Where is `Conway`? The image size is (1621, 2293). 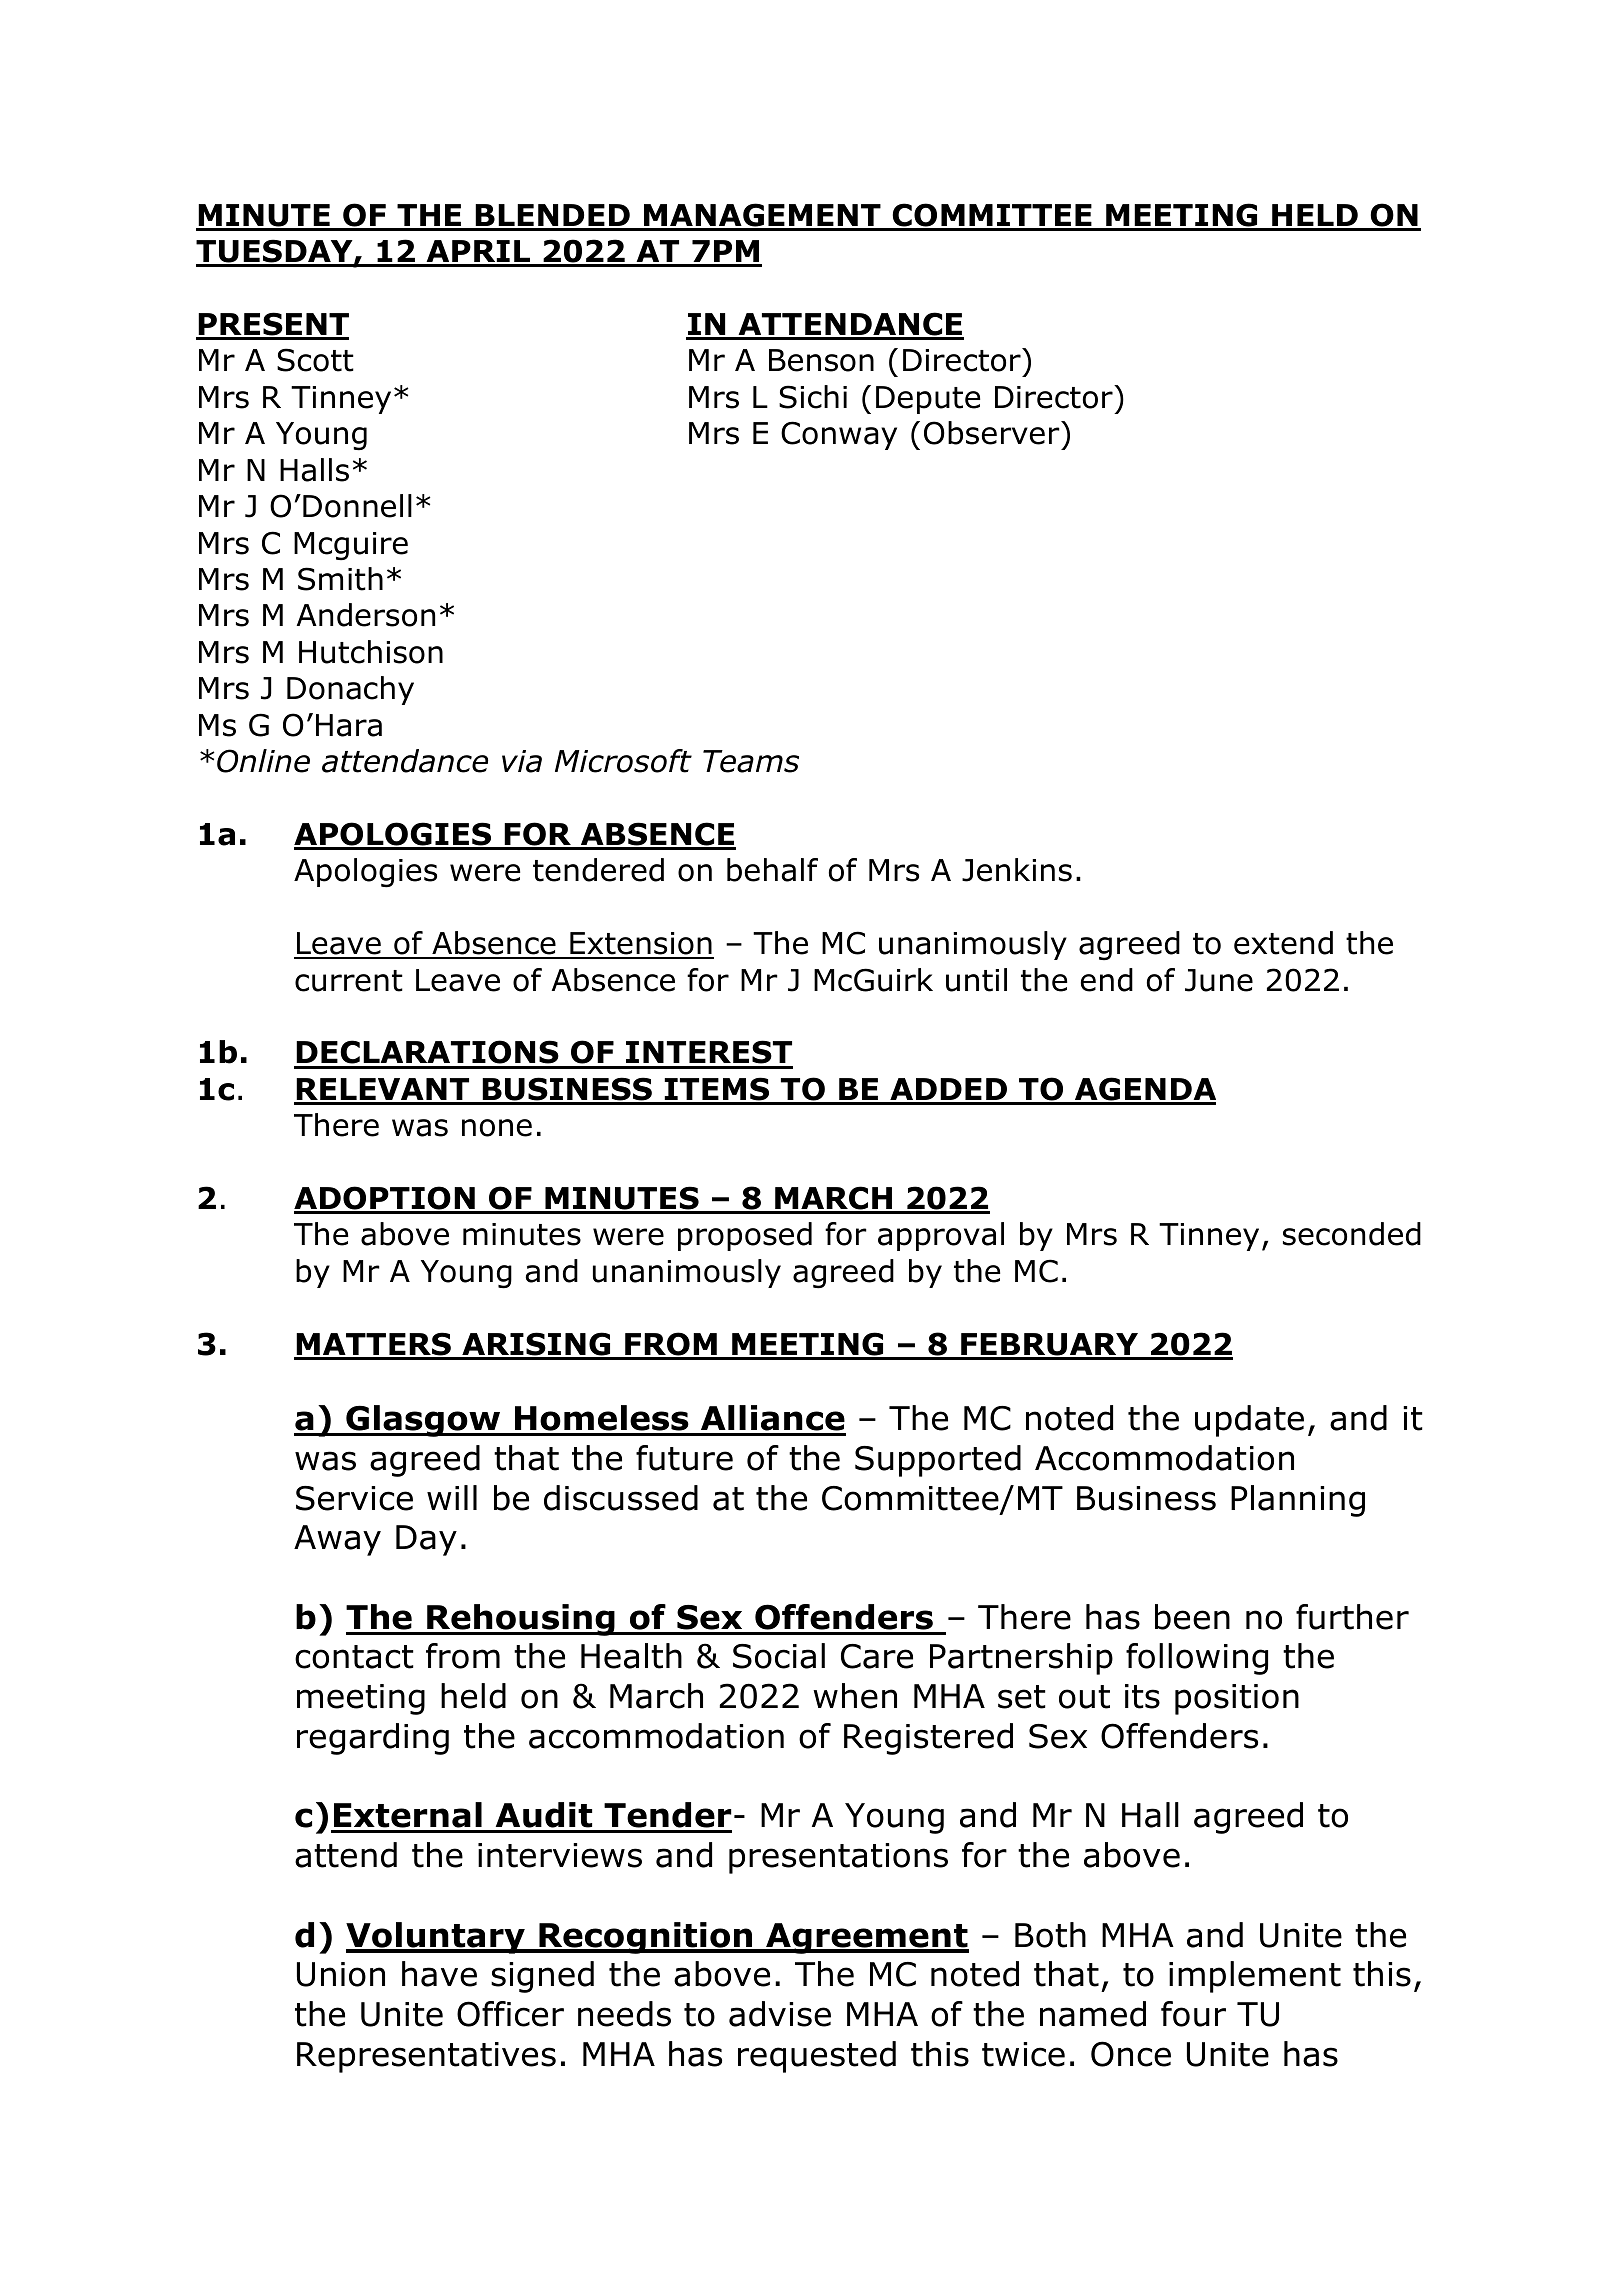
Conway is located at coordinates (839, 435).
